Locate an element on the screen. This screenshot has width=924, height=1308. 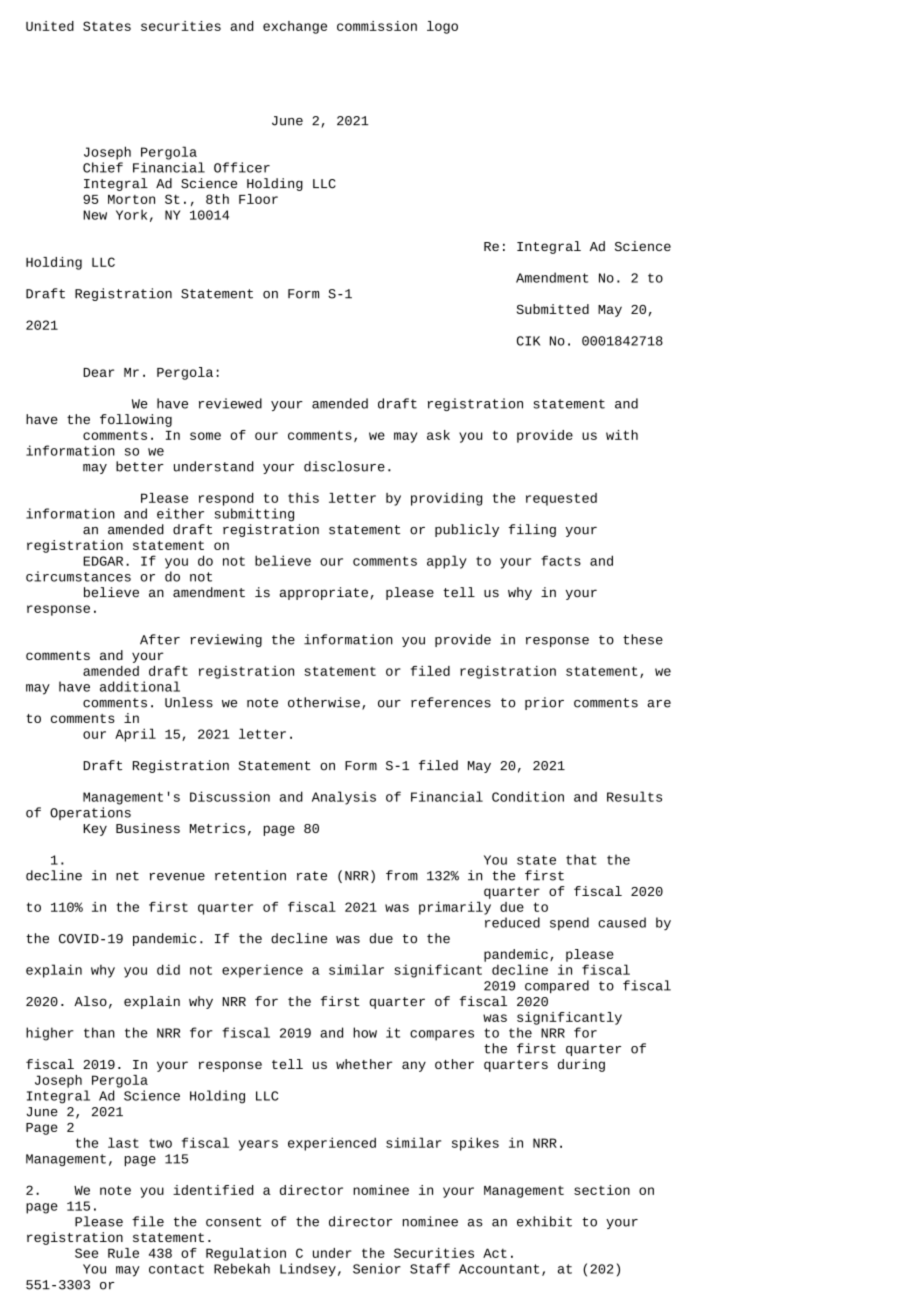
Condition is located at coordinates (528, 796).
